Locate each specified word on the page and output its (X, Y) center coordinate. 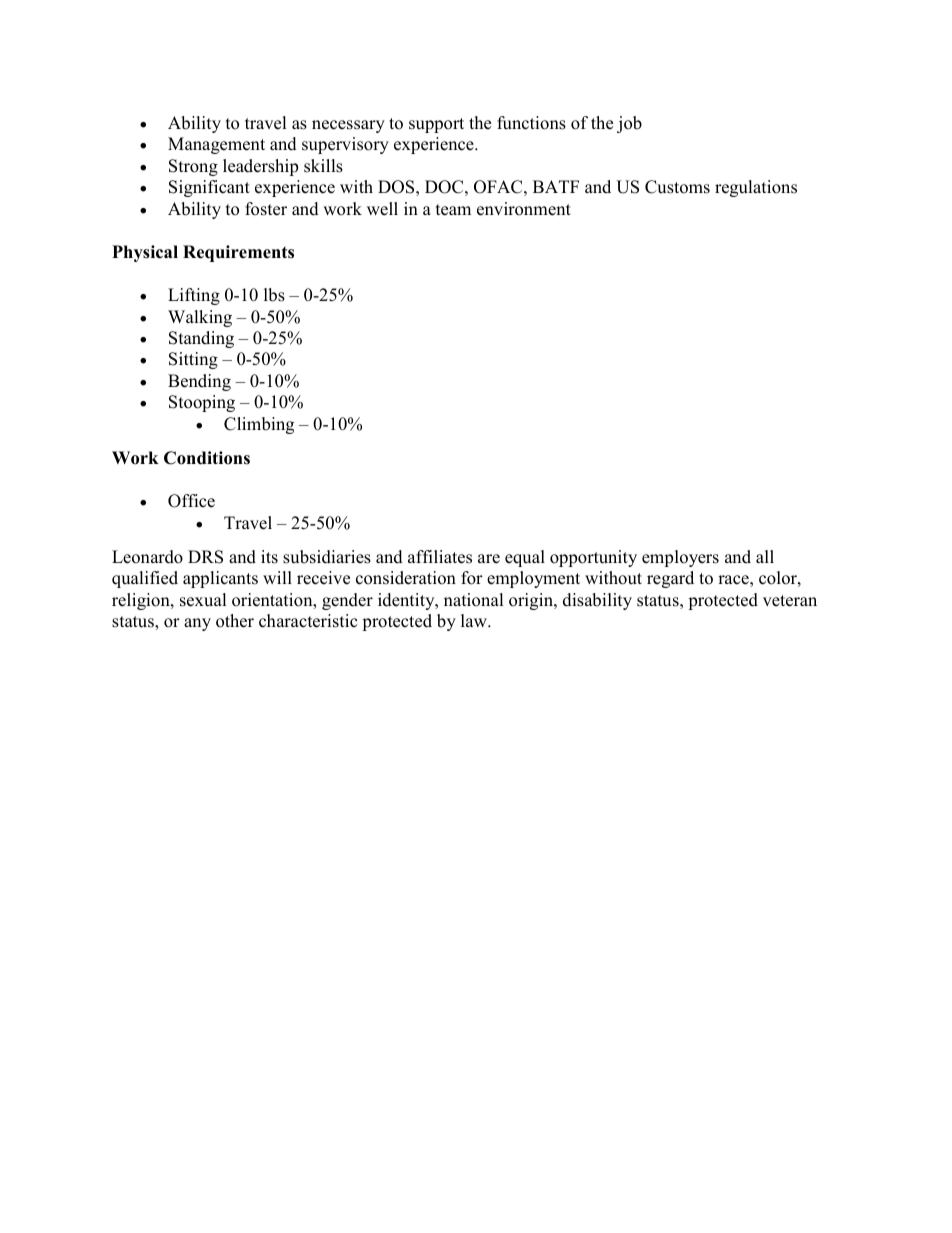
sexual (203, 600)
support (436, 125)
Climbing (259, 425)
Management (216, 145)
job (629, 124)
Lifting (194, 296)
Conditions (207, 458)
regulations (756, 188)
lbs (274, 295)
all (765, 556)
